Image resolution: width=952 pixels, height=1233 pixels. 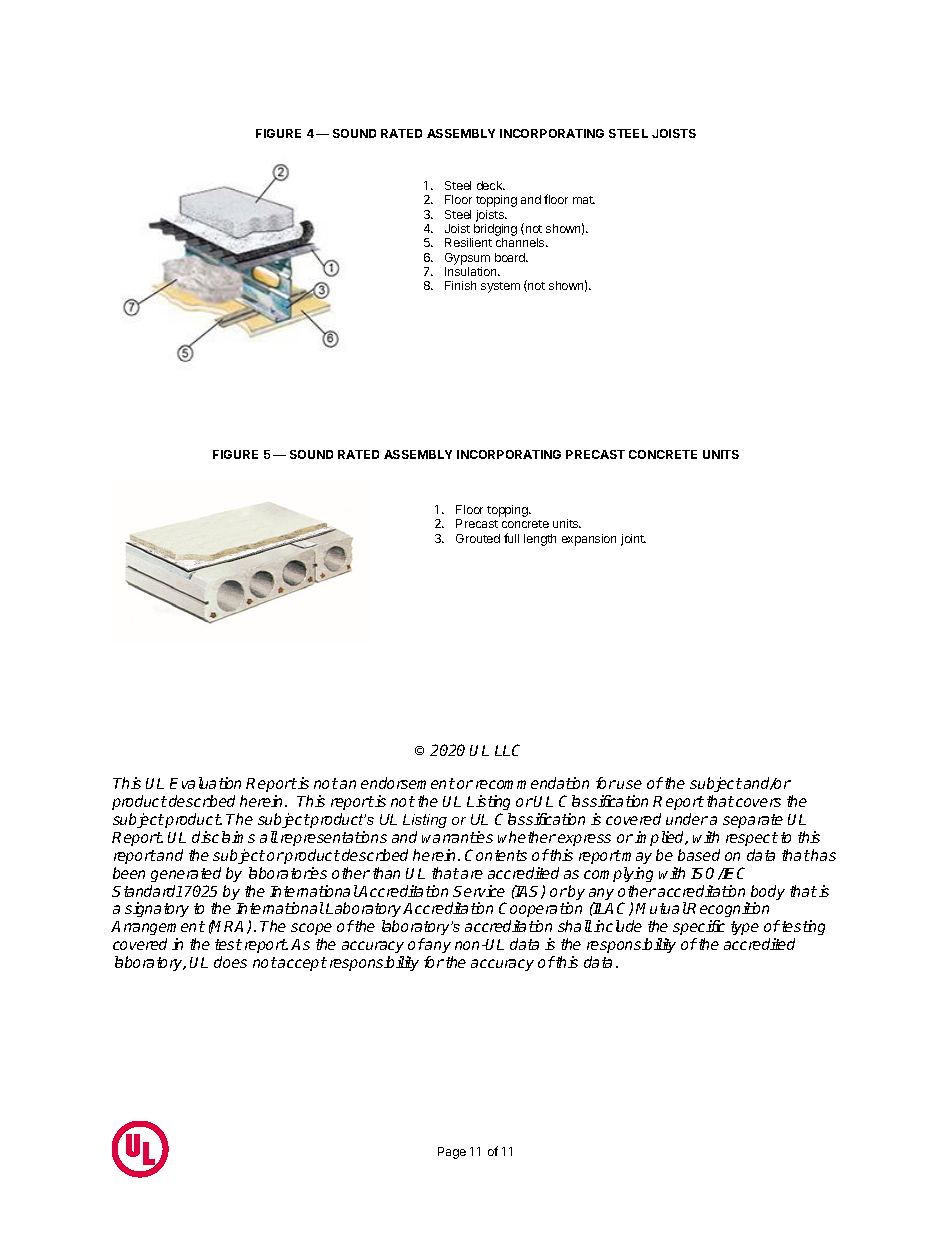 I want to click on LLC, so click(x=507, y=750).
